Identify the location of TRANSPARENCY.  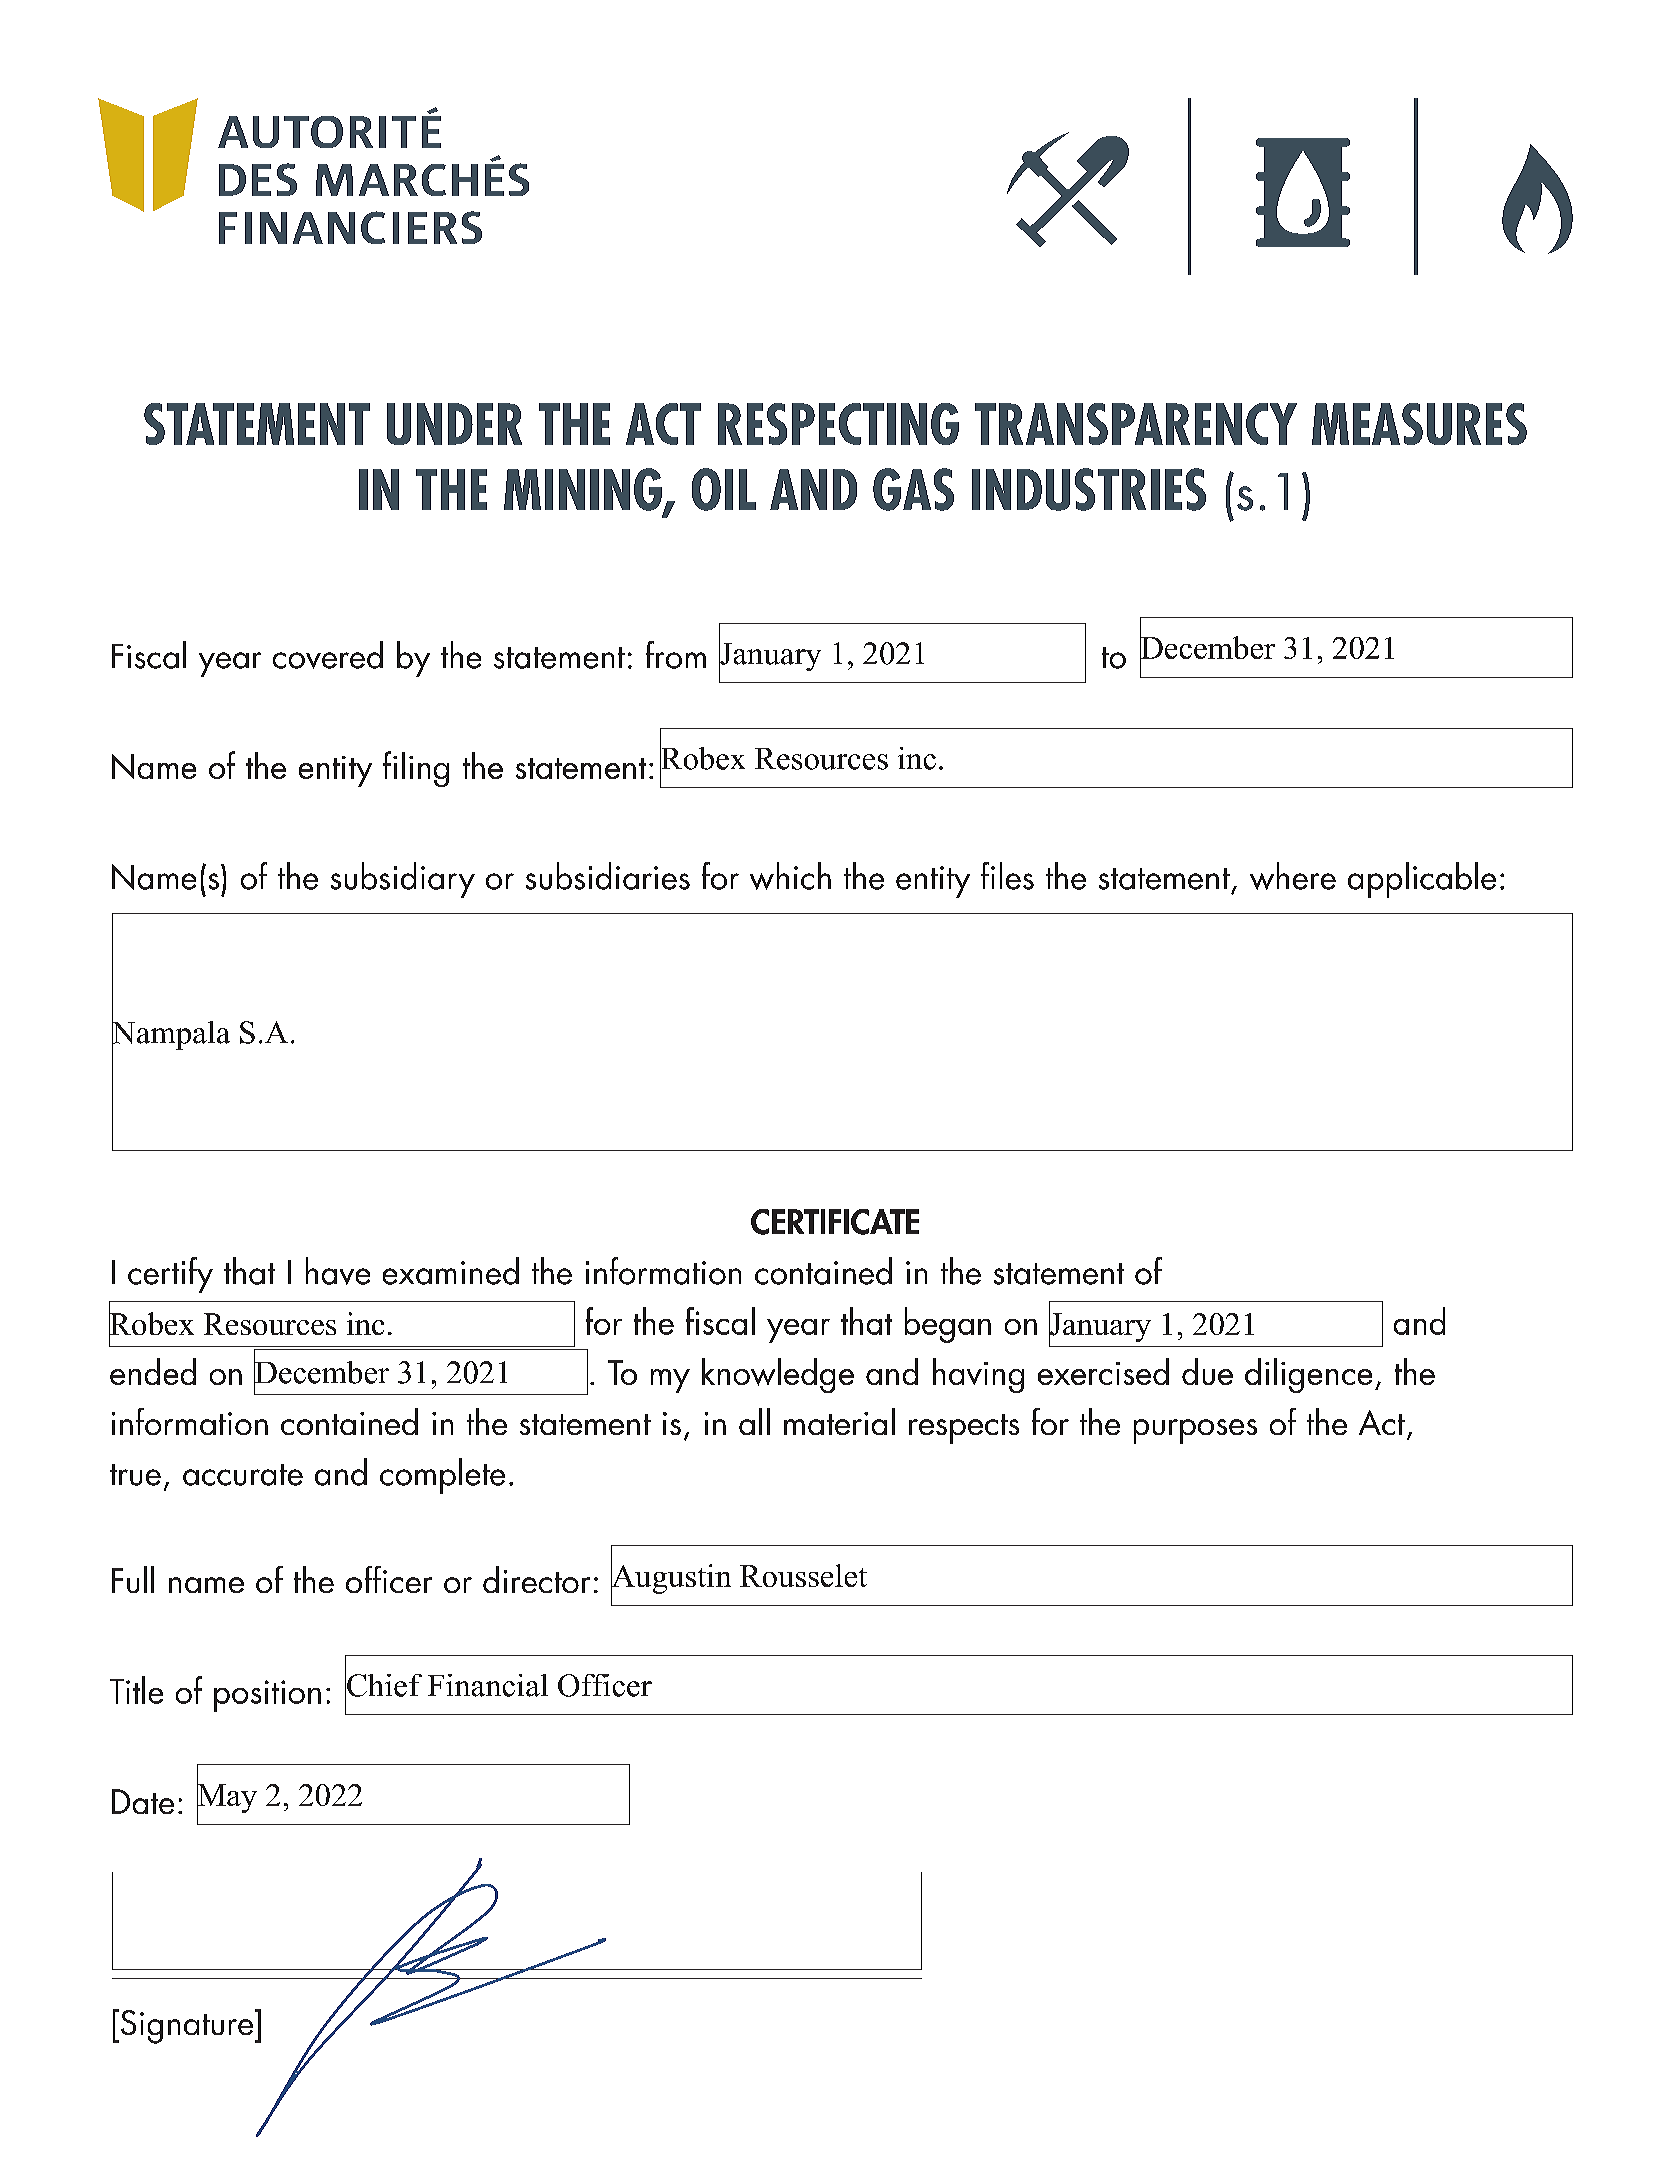
(1136, 424).
